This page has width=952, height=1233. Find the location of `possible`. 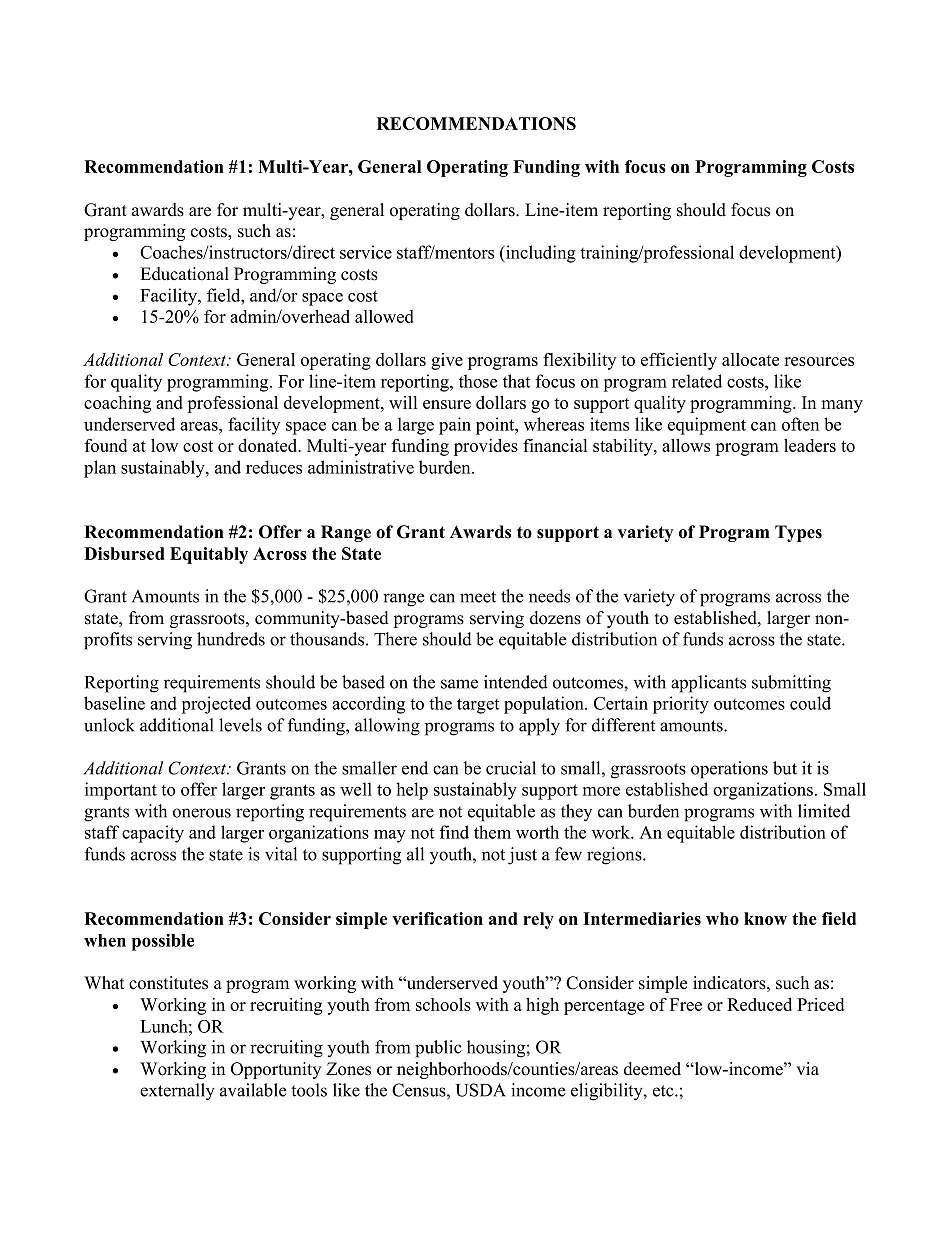

possible is located at coordinates (163, 942).
